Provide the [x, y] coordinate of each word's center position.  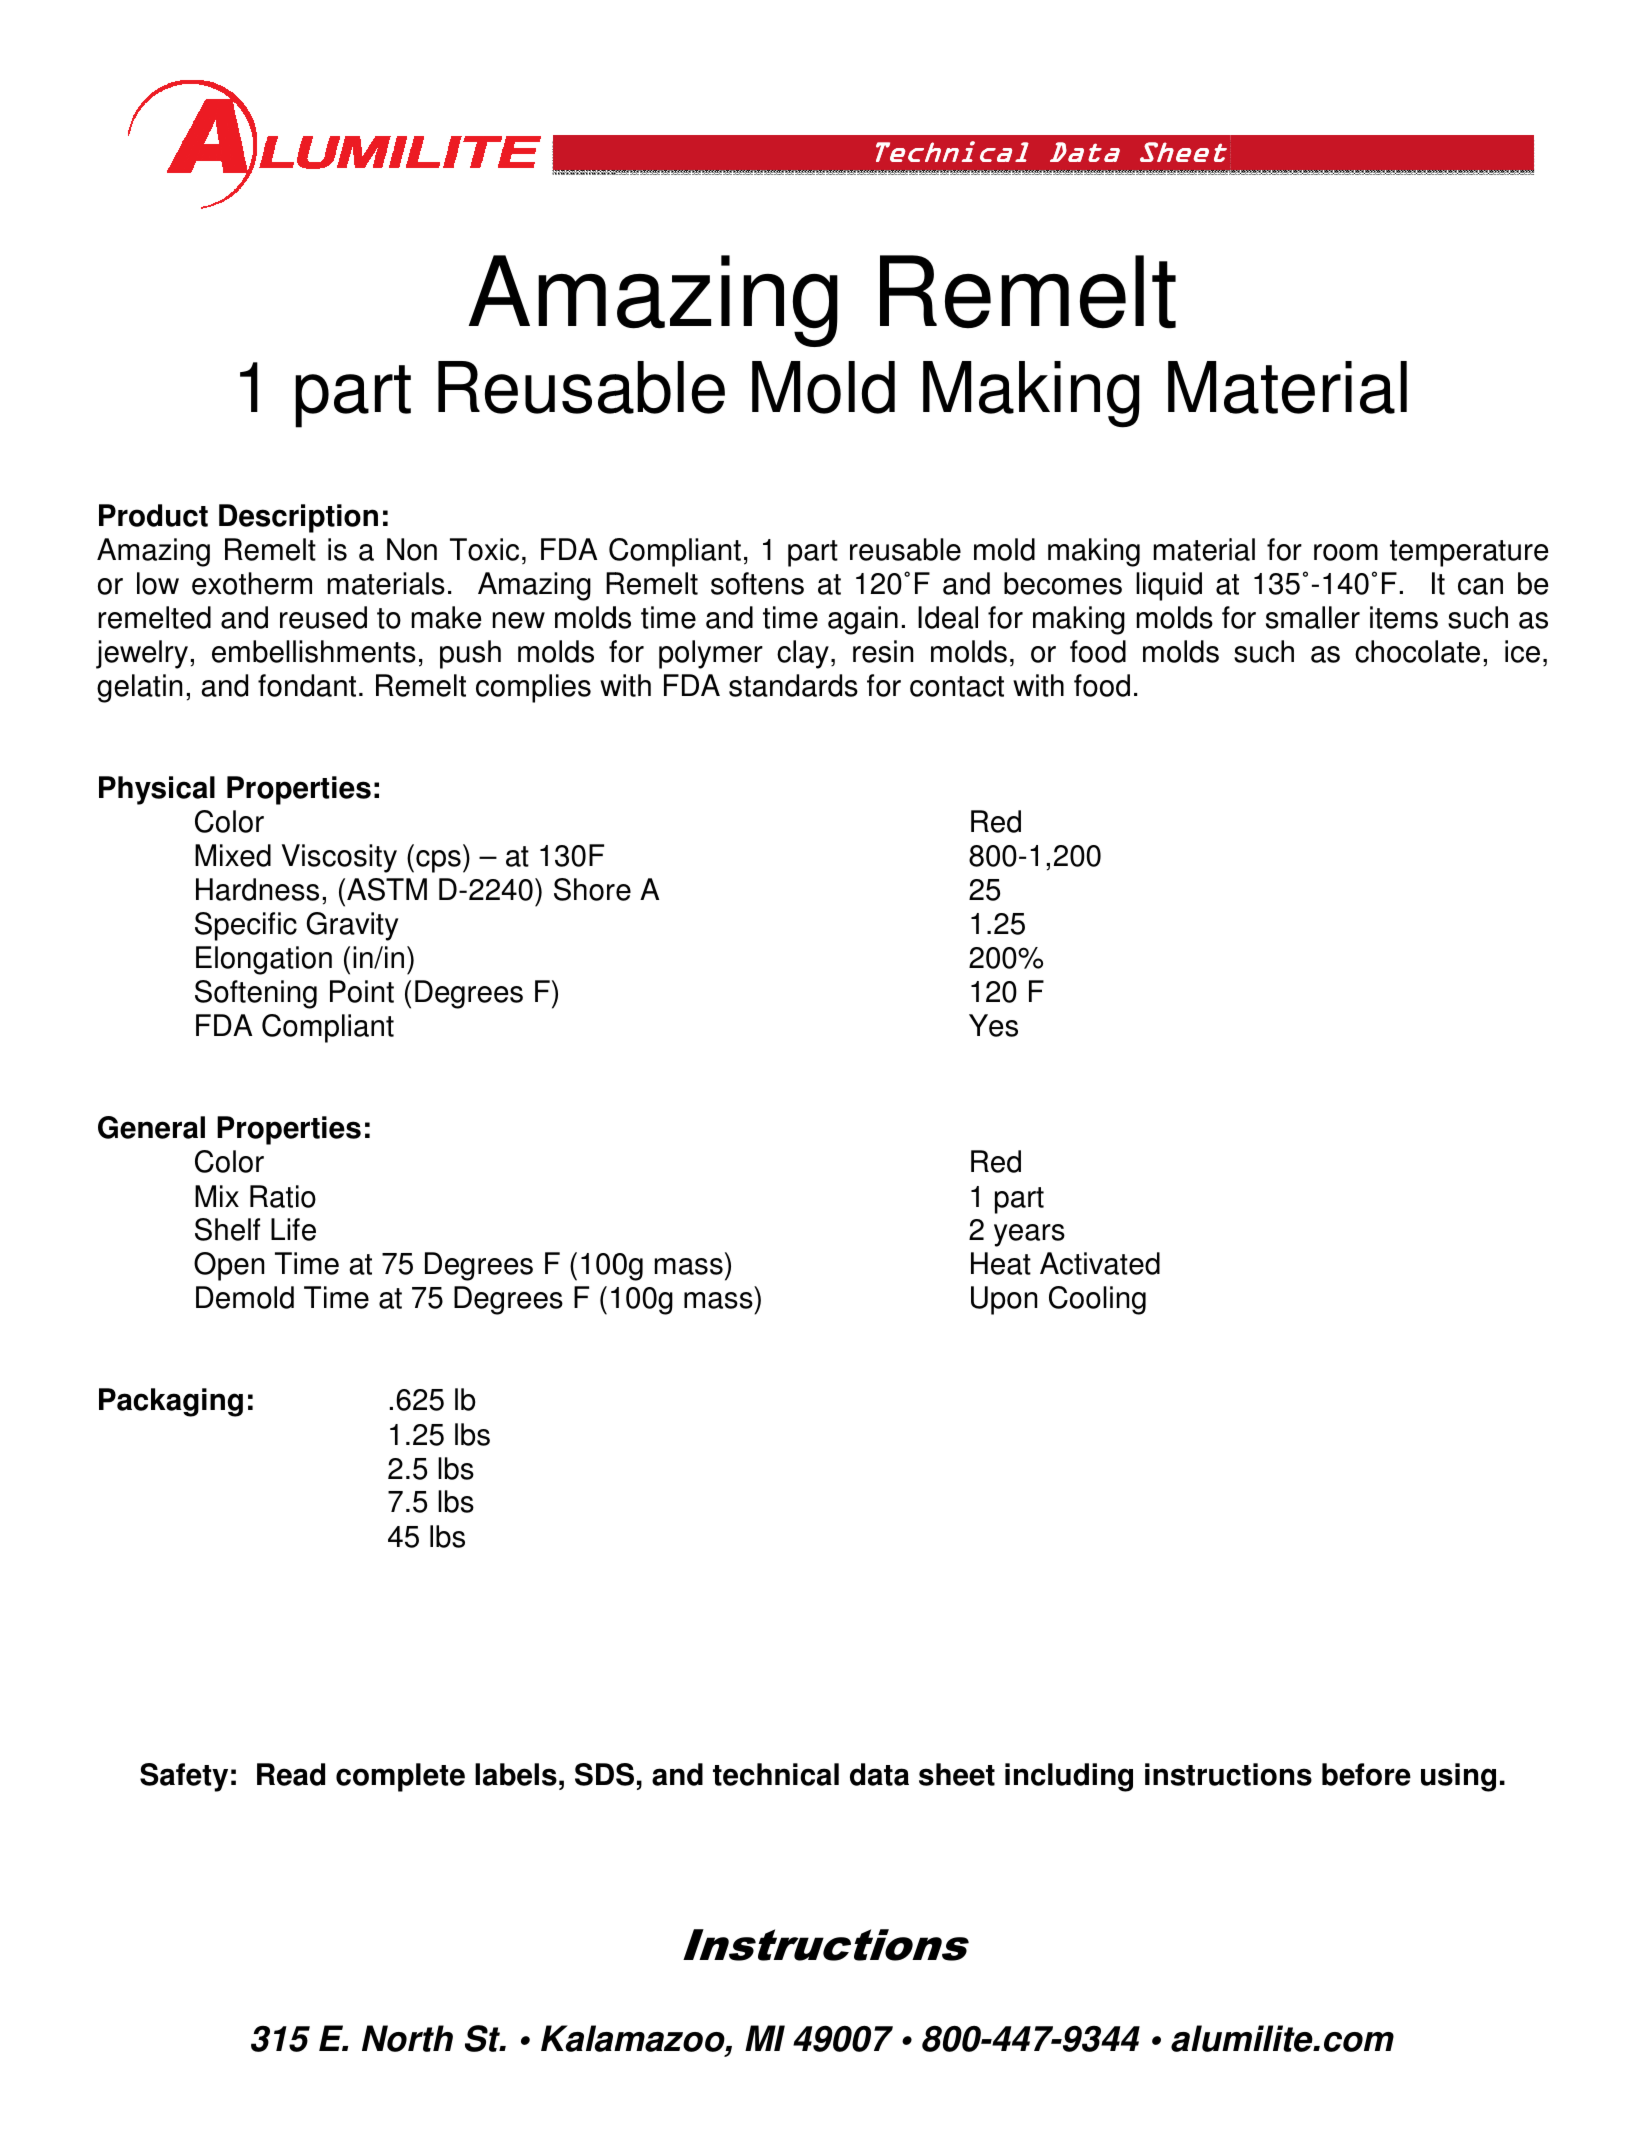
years [1029, 1235]
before [1366, 1774]
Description [298, 518]
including [1069, 1777]
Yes [993, 1025]
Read [291, 1774]
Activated [1100, 1263]
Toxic [484, 549]
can [1480, 586]
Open [229, 1266]
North [407, 2038]
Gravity [352, 926]
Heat [1001, 1263]
